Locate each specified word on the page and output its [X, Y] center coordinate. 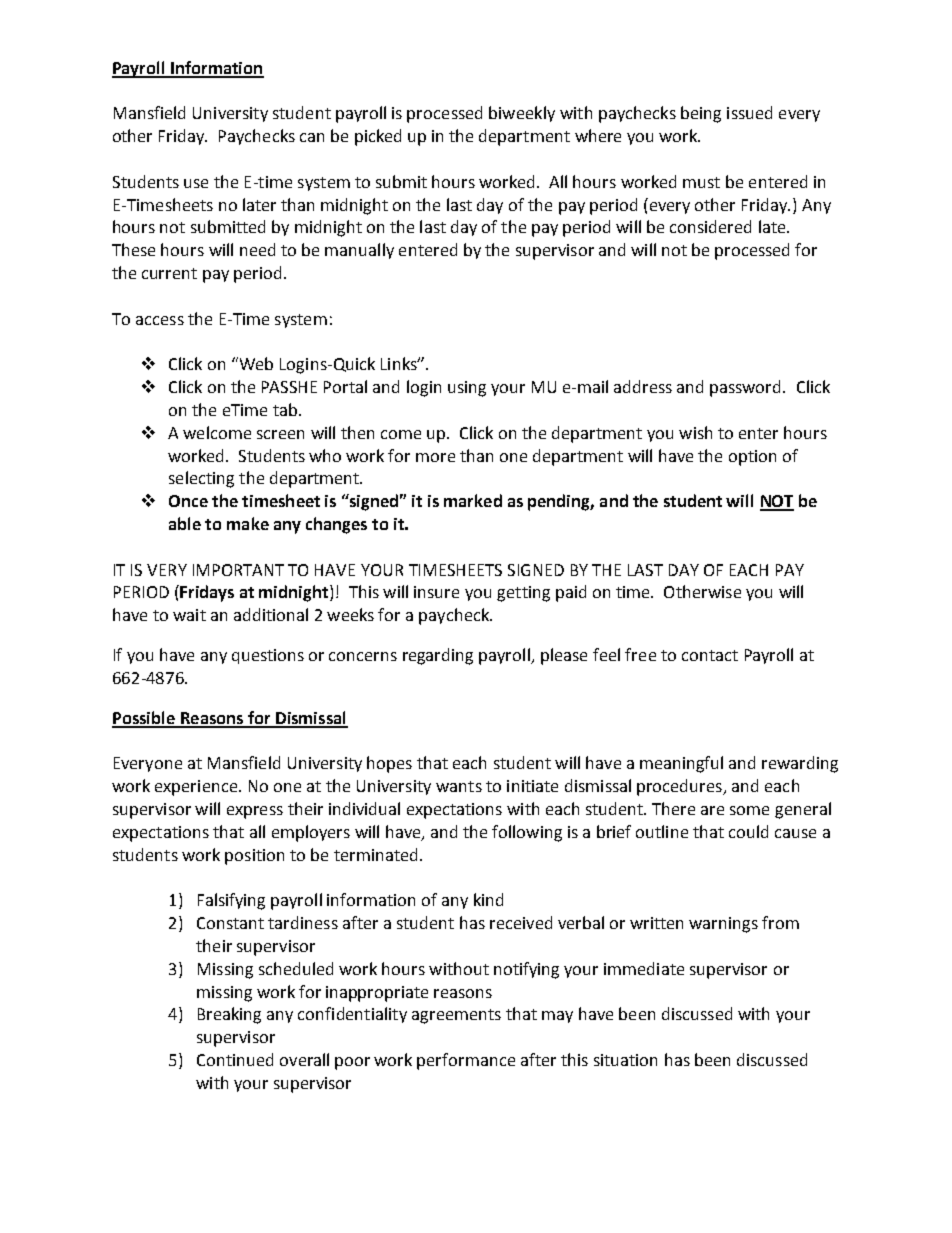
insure [436, 592]
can [312, 137]
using [467, 389]
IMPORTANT [238, 570]
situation [625, 1060]
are [712, 810]
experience [197, 788]
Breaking [229, 1015]
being [701, 114]
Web [255, 363]
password [745, 388]
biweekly [522, 114]
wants [459, 786]
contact [710, 655]
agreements [456, 1016]
